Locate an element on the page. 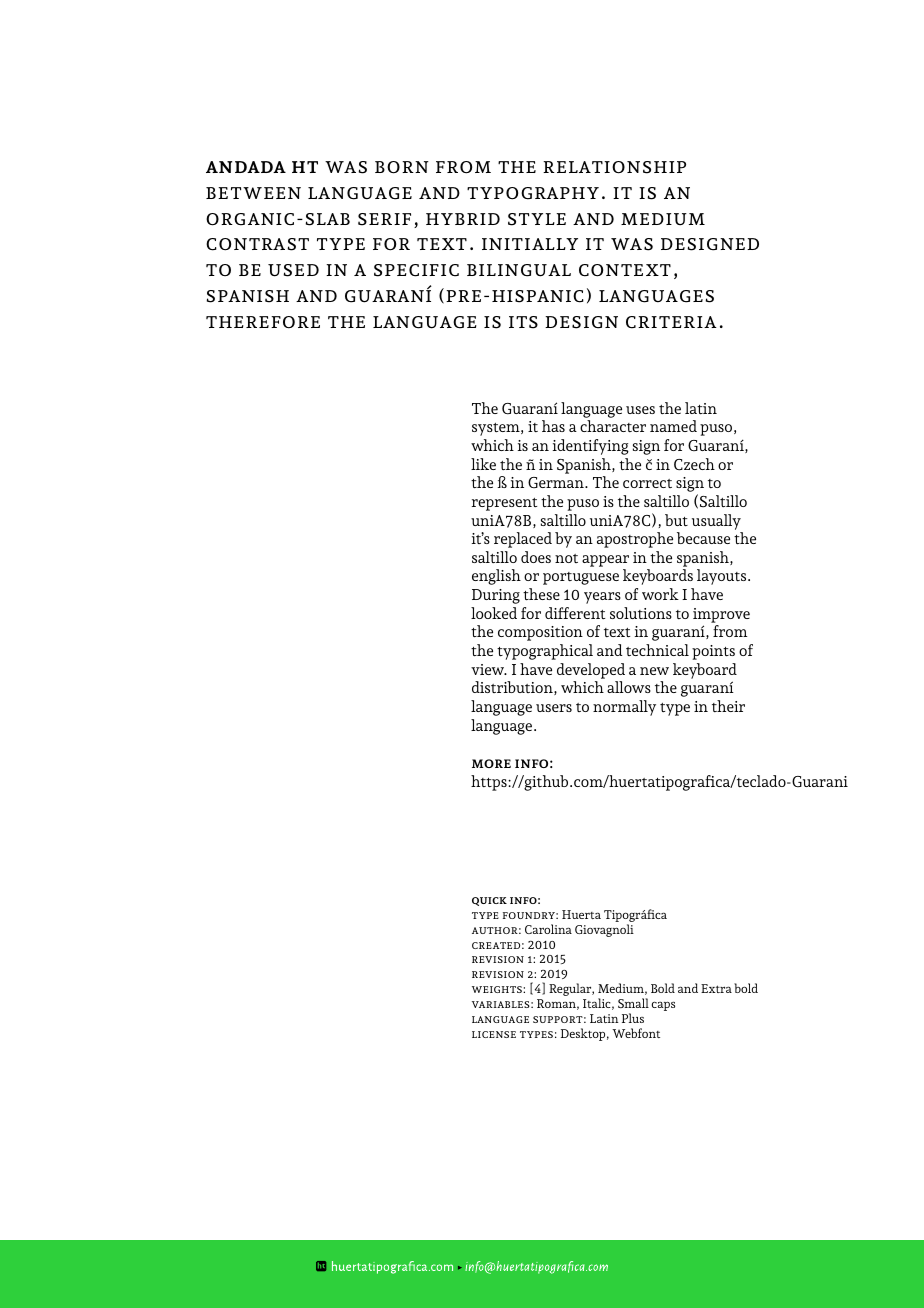 The image size is (924, 1308). between is located at coordinates (253, 193).
